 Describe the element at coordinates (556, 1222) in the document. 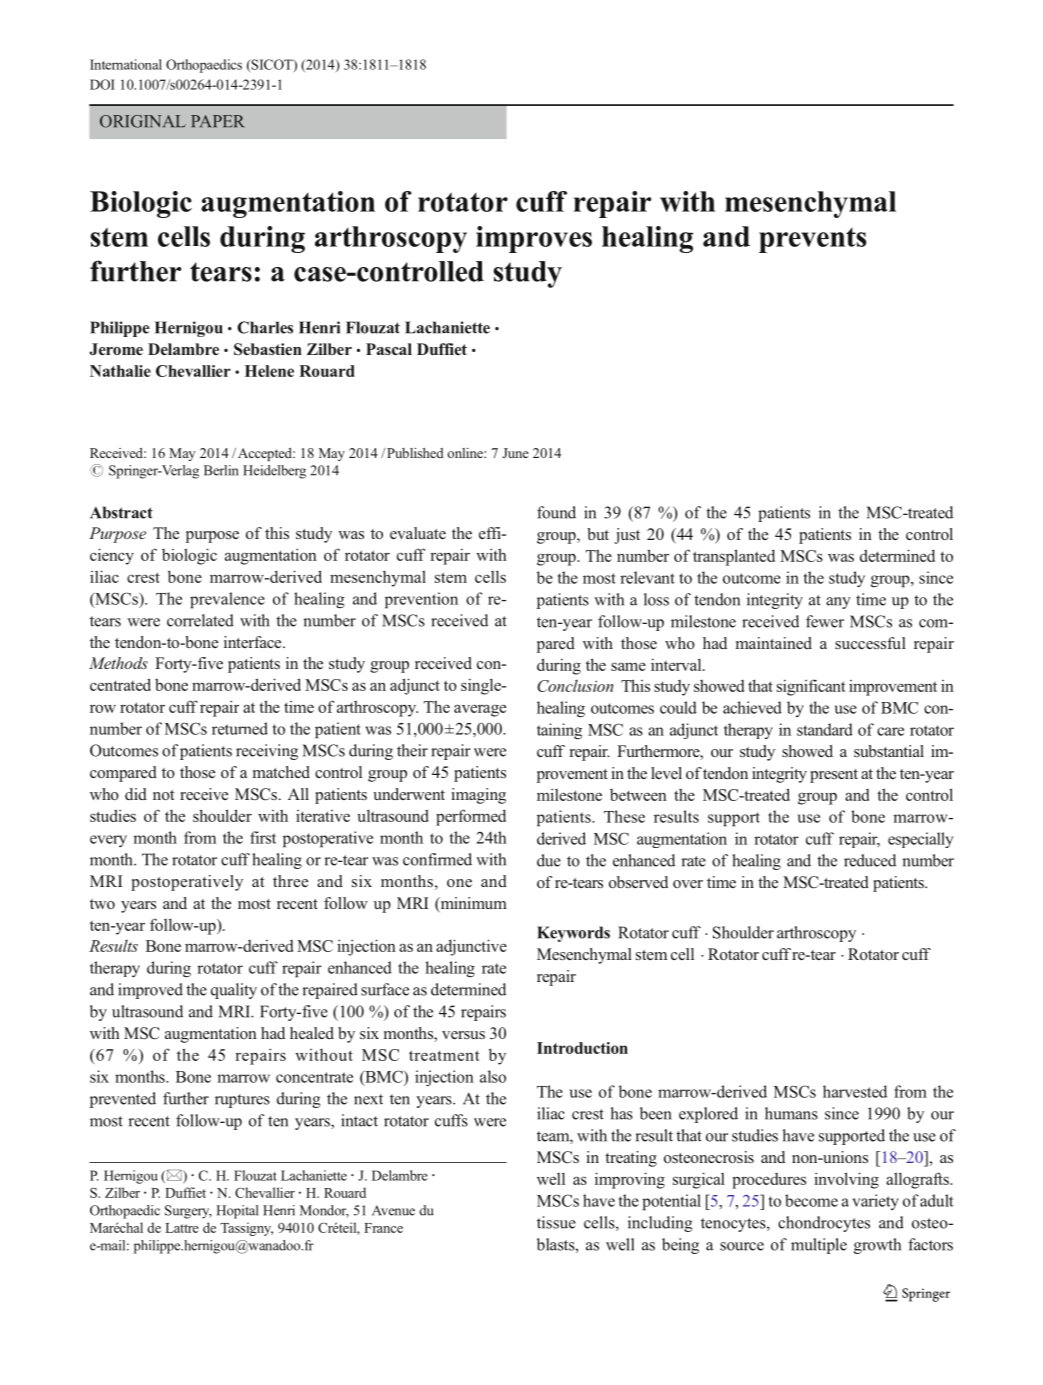

I see `tissue` at that location.
